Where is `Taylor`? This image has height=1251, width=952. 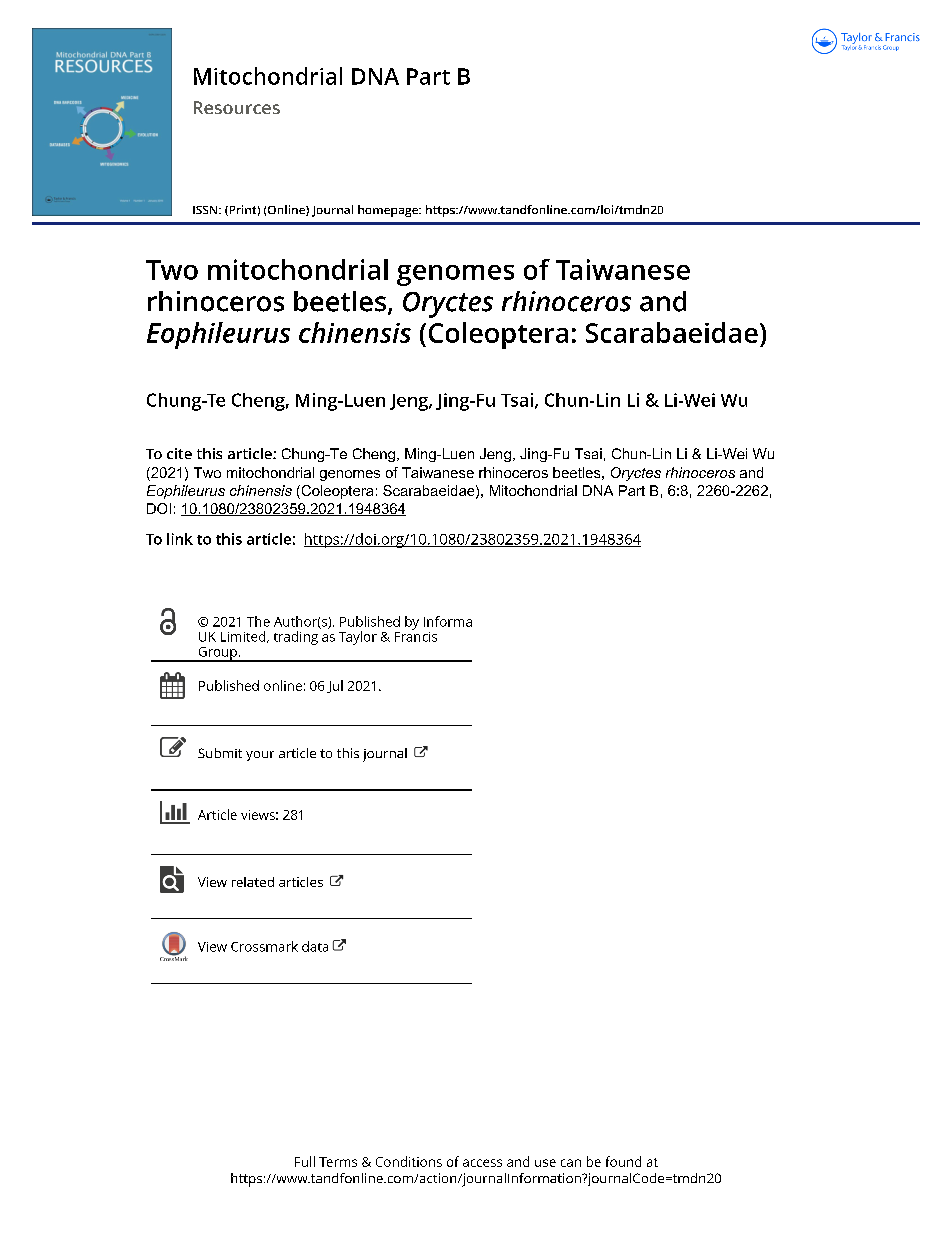 Taylor is located at coordinates (358, 638).
